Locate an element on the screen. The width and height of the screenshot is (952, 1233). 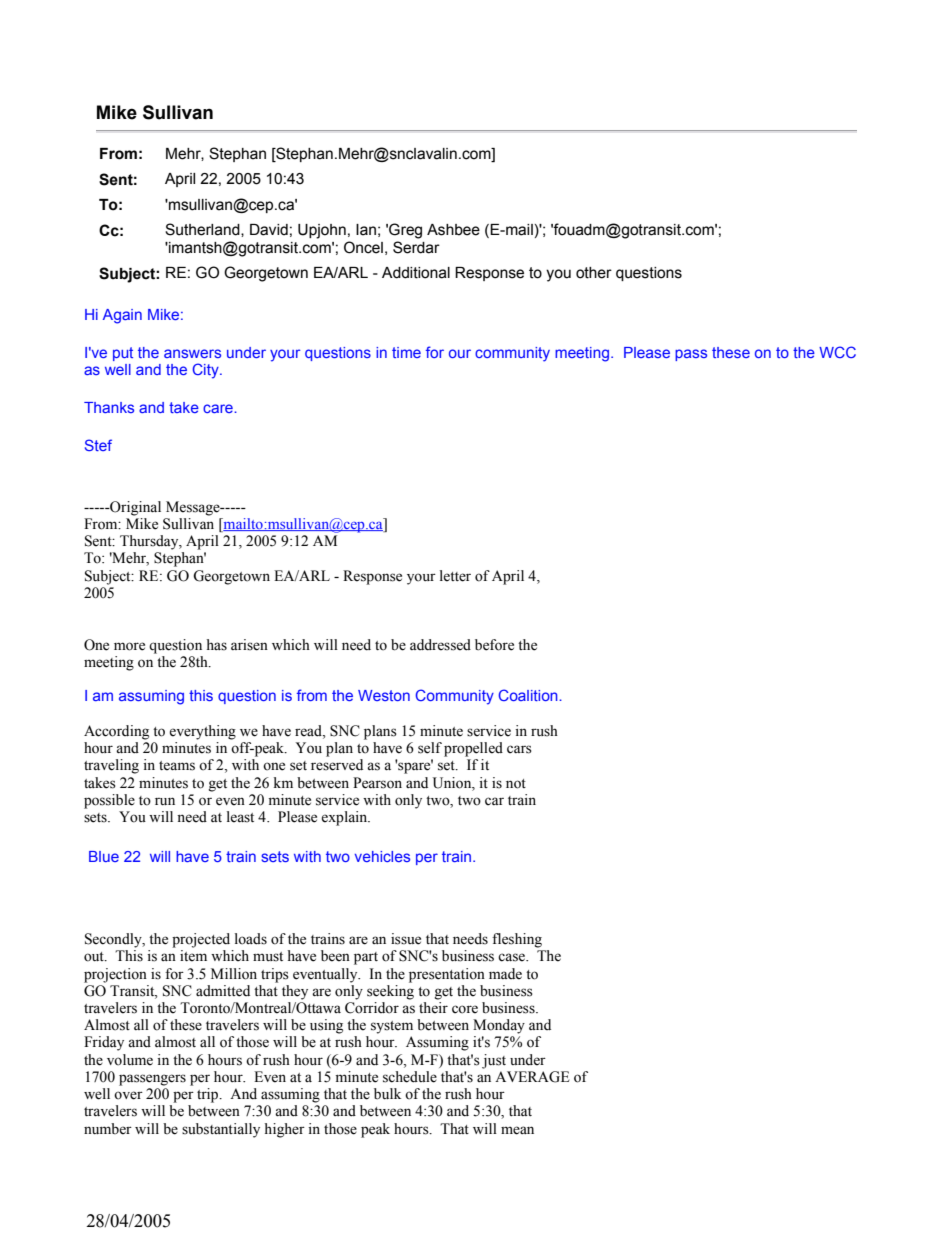
fleshing is located at coordinates (517, 940).
